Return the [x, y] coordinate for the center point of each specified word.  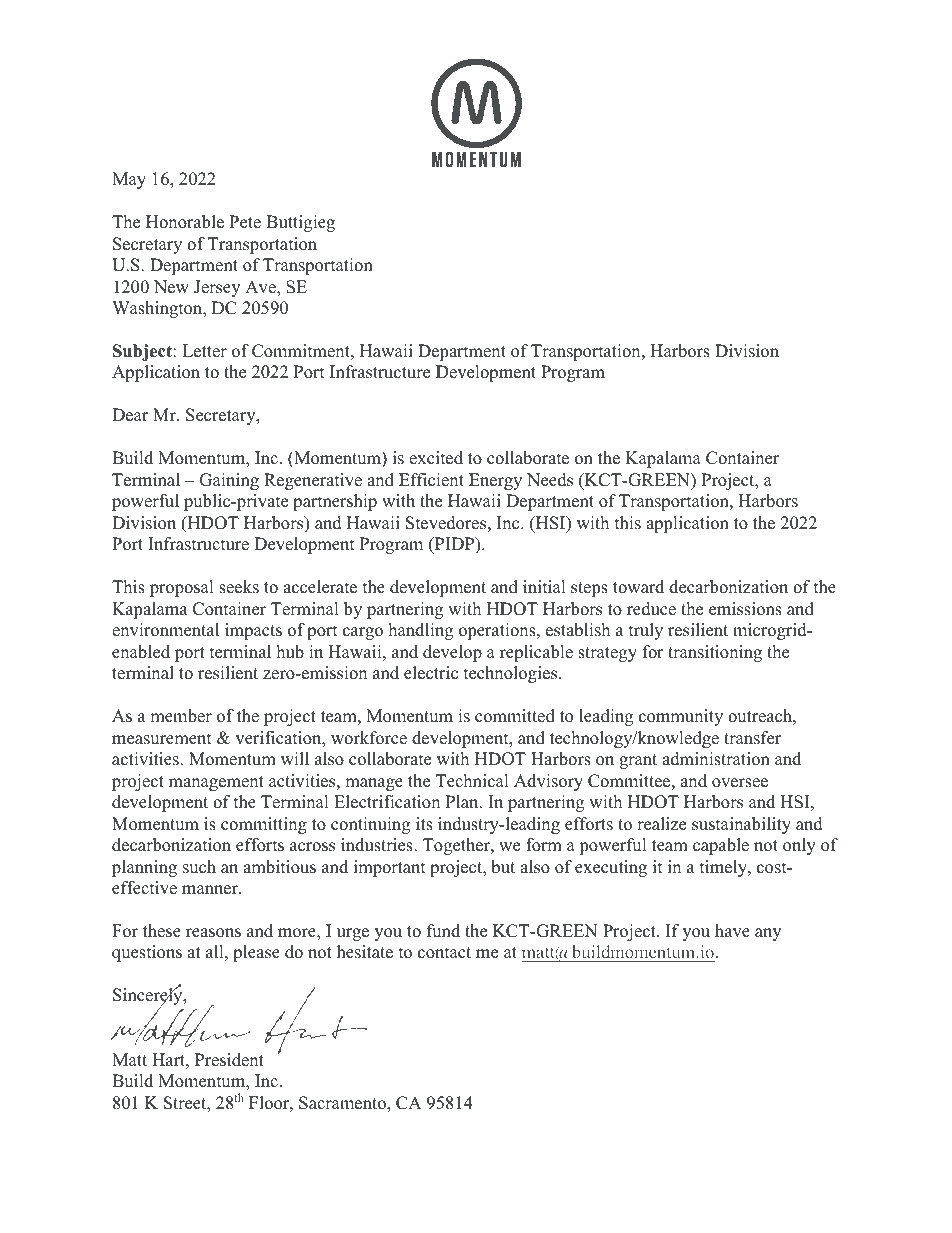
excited [436, 458]
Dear [130, 415]
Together [457, 846]
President [229, 1060]
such [199, 867]
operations [498, 631]
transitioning [715, 653]
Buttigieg [300, 223]
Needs [550, 480]
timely [724, 868]
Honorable [185, 222]
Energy [495, 481]
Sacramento [343, 1104]
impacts [253, 631]
